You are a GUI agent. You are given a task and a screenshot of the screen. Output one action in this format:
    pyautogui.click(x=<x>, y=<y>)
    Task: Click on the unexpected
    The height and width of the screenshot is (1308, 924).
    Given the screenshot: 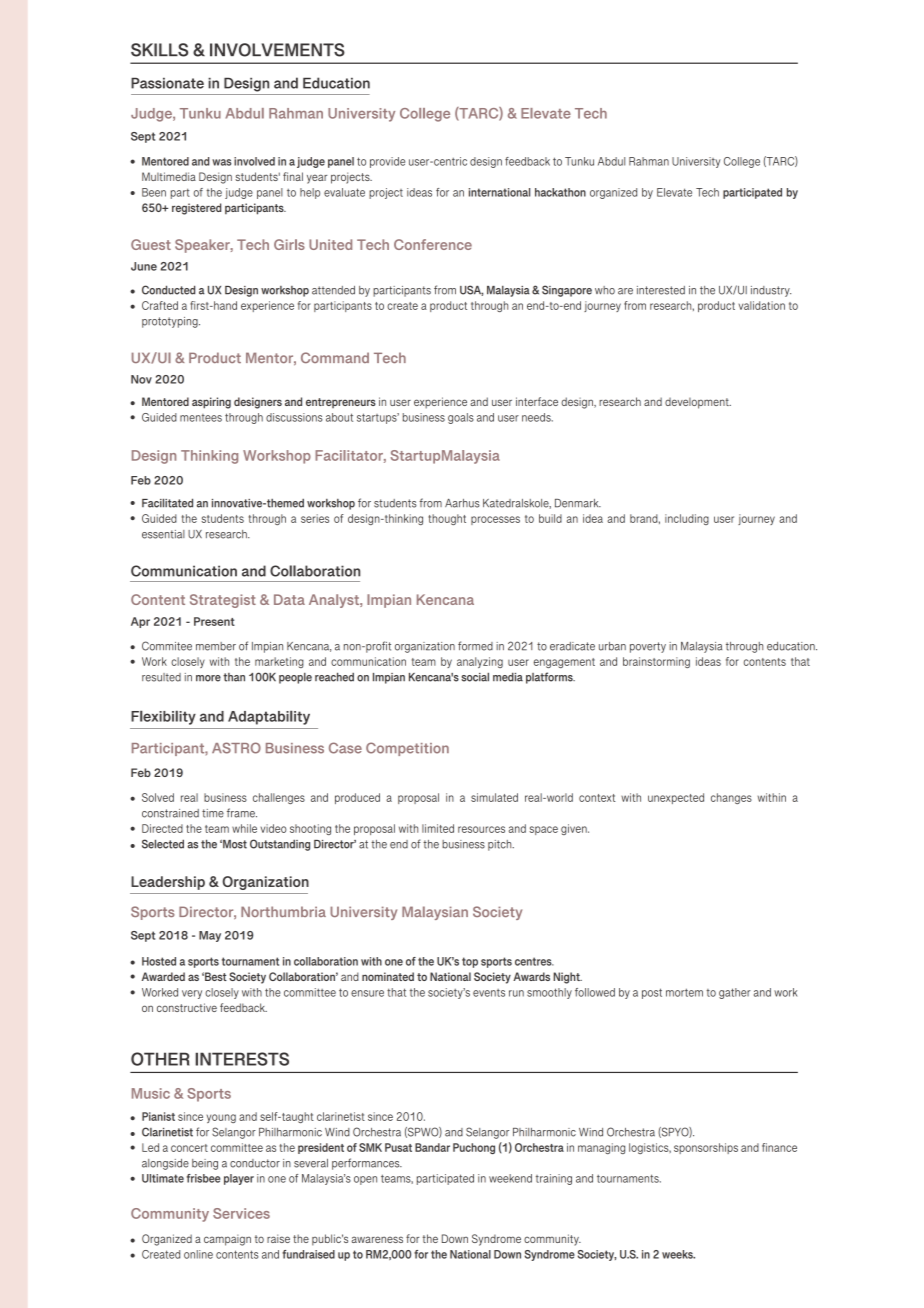 What is the action you would take?
    pyautogui.click(x=676, y=798)
